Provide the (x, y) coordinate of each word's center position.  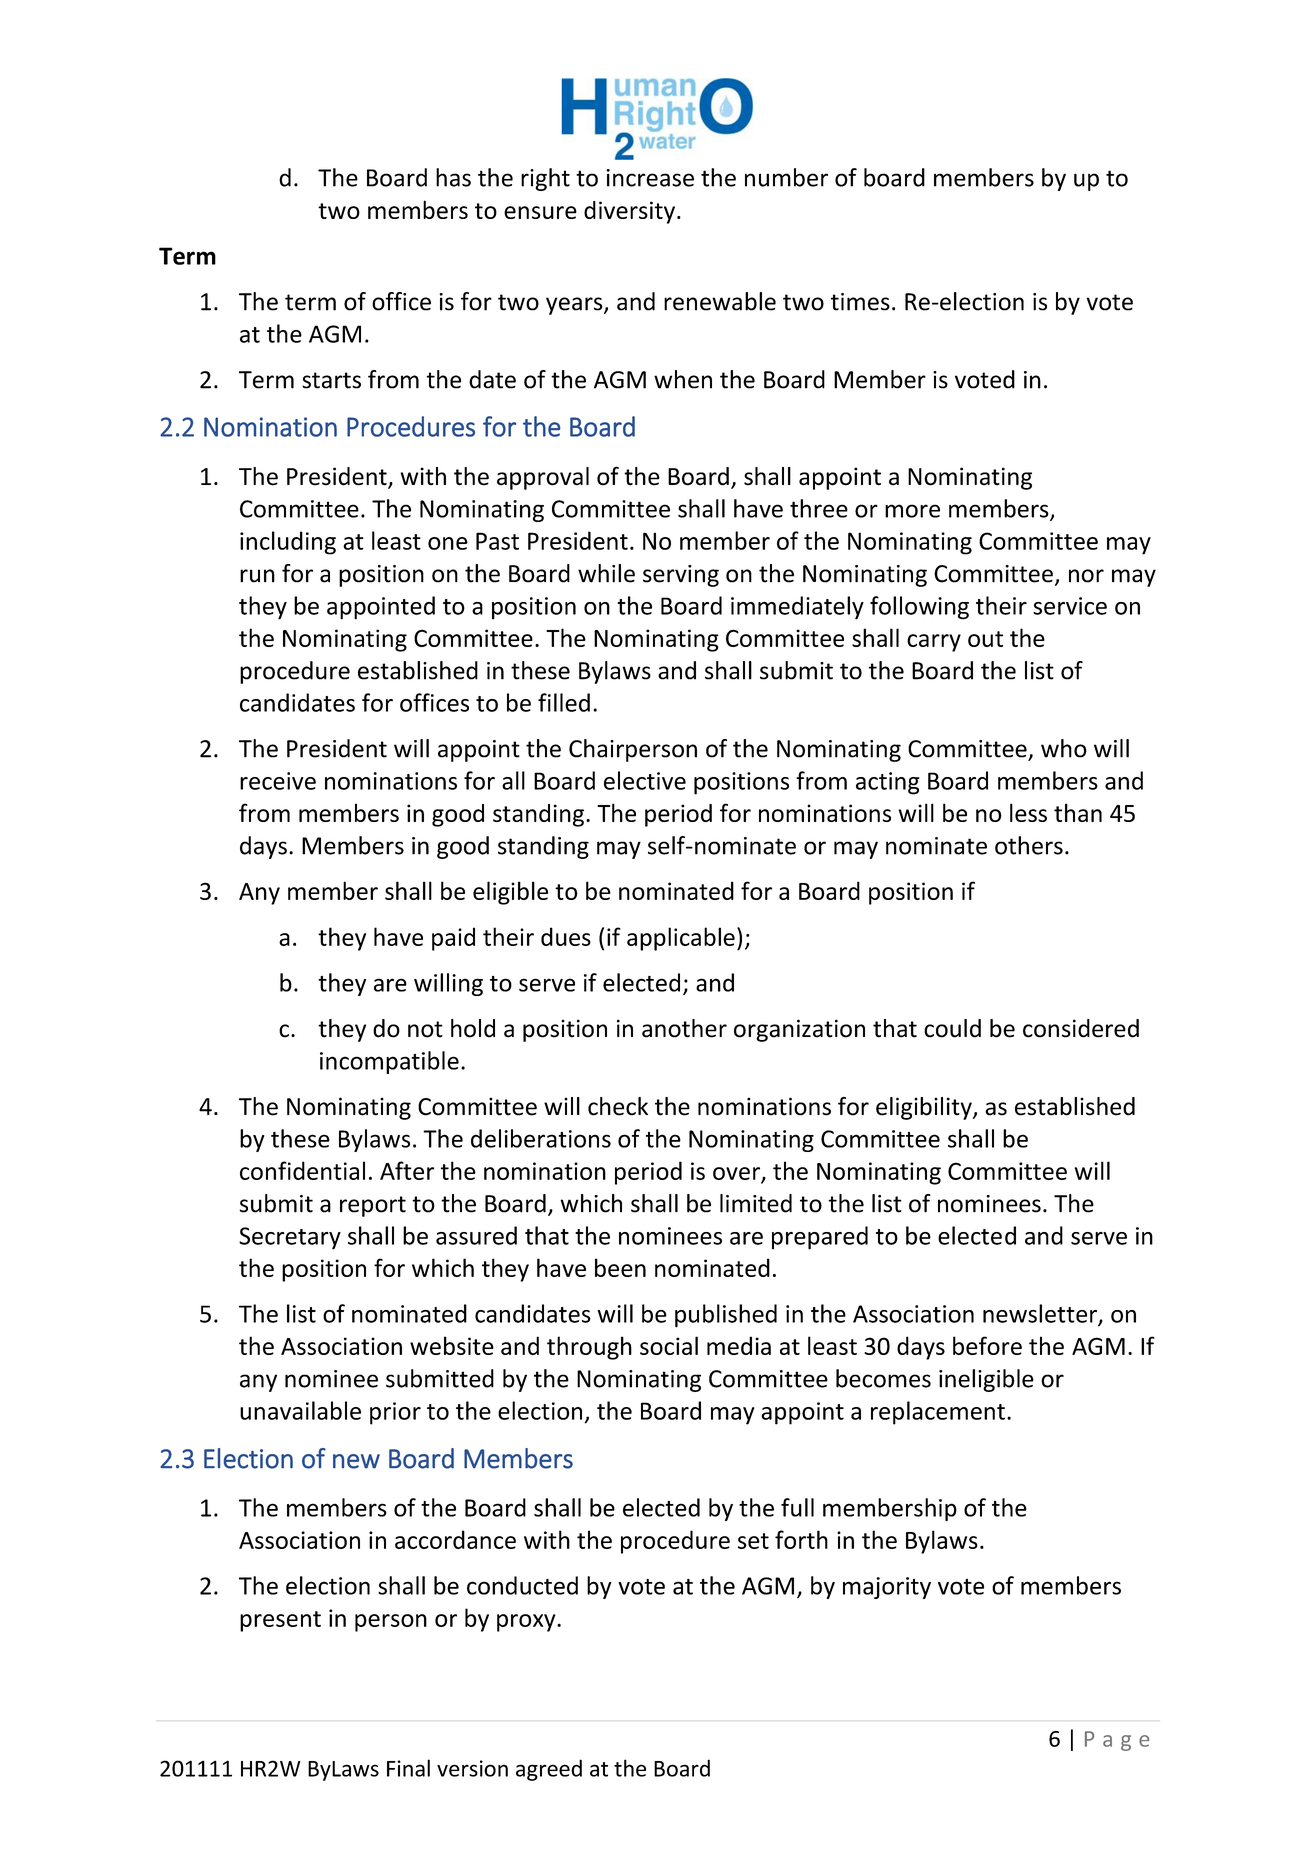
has (453, 177)
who (1064, 748)
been (620, 1267)
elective (645, 780)
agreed (549, 1770)
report (373, 1206)
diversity (629, 212)
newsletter (1041, 1314)
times (860, 302)
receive (278, 781)
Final (408, 1768)
